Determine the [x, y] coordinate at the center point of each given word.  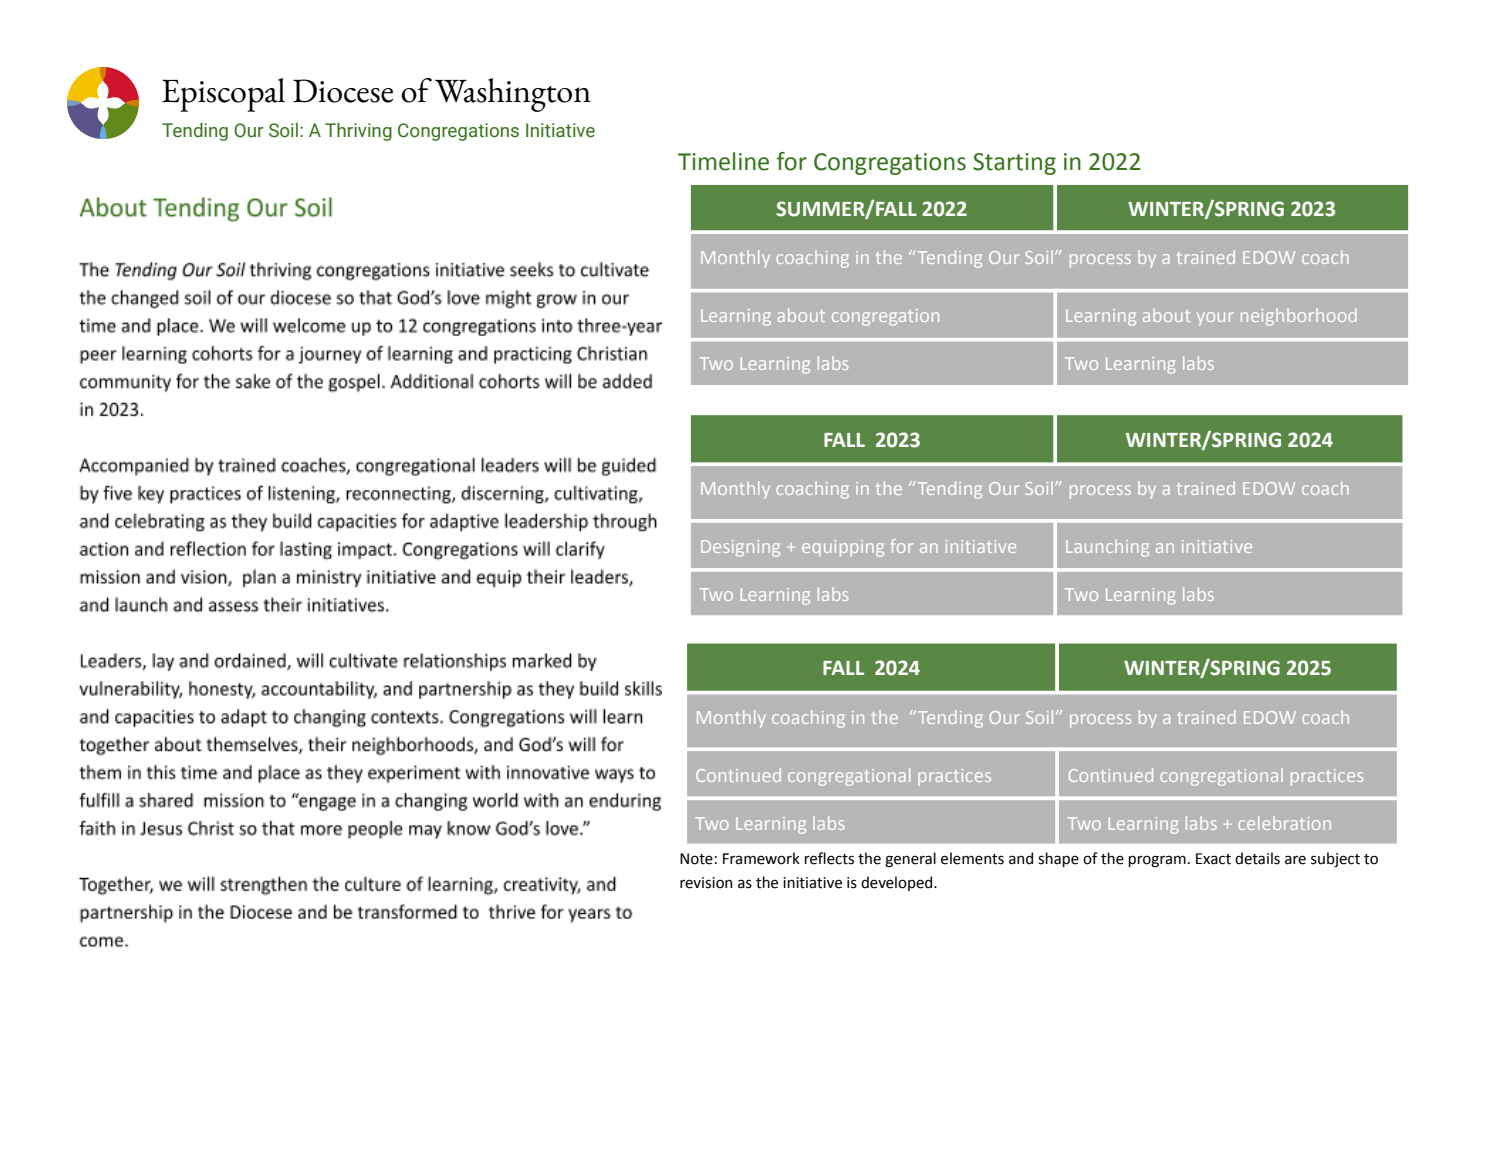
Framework [761, 858]
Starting [1014, 164]
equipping [843, 548]
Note [696, 859]
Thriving [358, 132]
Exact [1213, 859]
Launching [1107, 548]
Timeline [723, 161]
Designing [740, 548]
